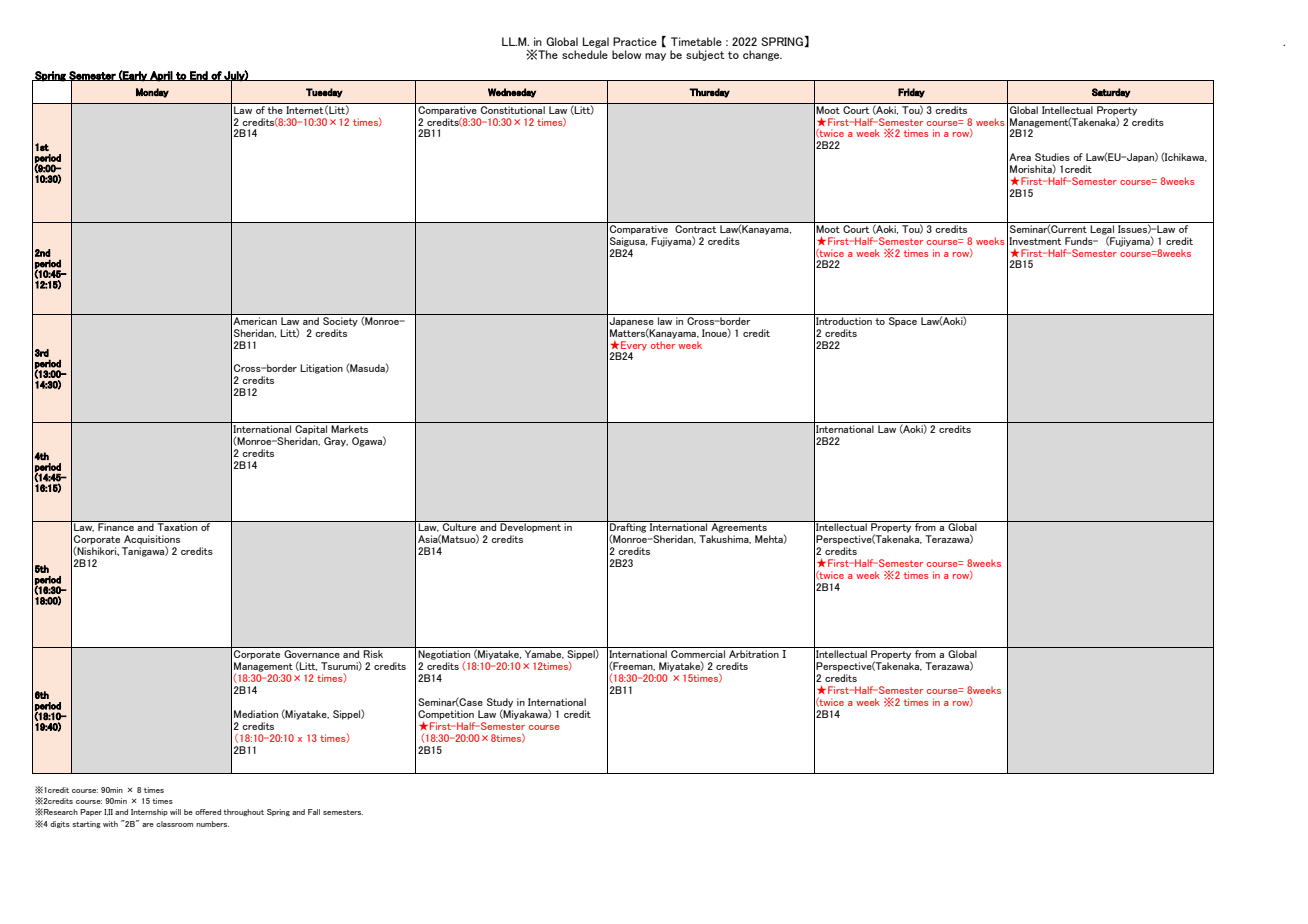 This page has height=924, width=1308. I want to click on Space, so click(903, 320).
